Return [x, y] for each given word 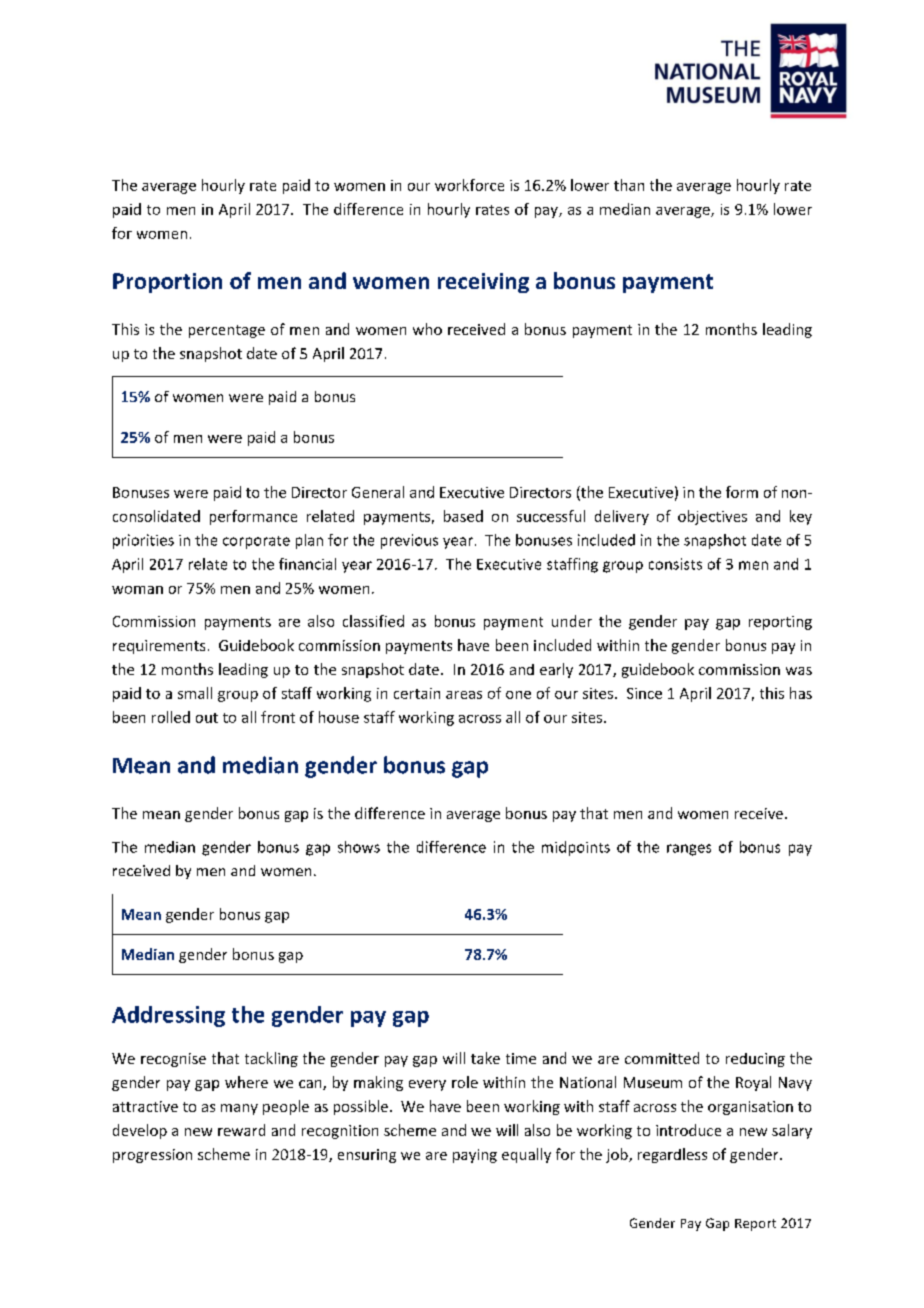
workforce [469, 185]
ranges [689, 850]
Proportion [167, 283]
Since [644, 693]
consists [675, 564]
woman [137, 590]
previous [409, 541]
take [485, 1058]
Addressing [168, 1016]
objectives [712, 517]
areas [464, 695]
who [427, 329]
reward [241, 1130]
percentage [227, 331]
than [629, 185]
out [207, 718]
